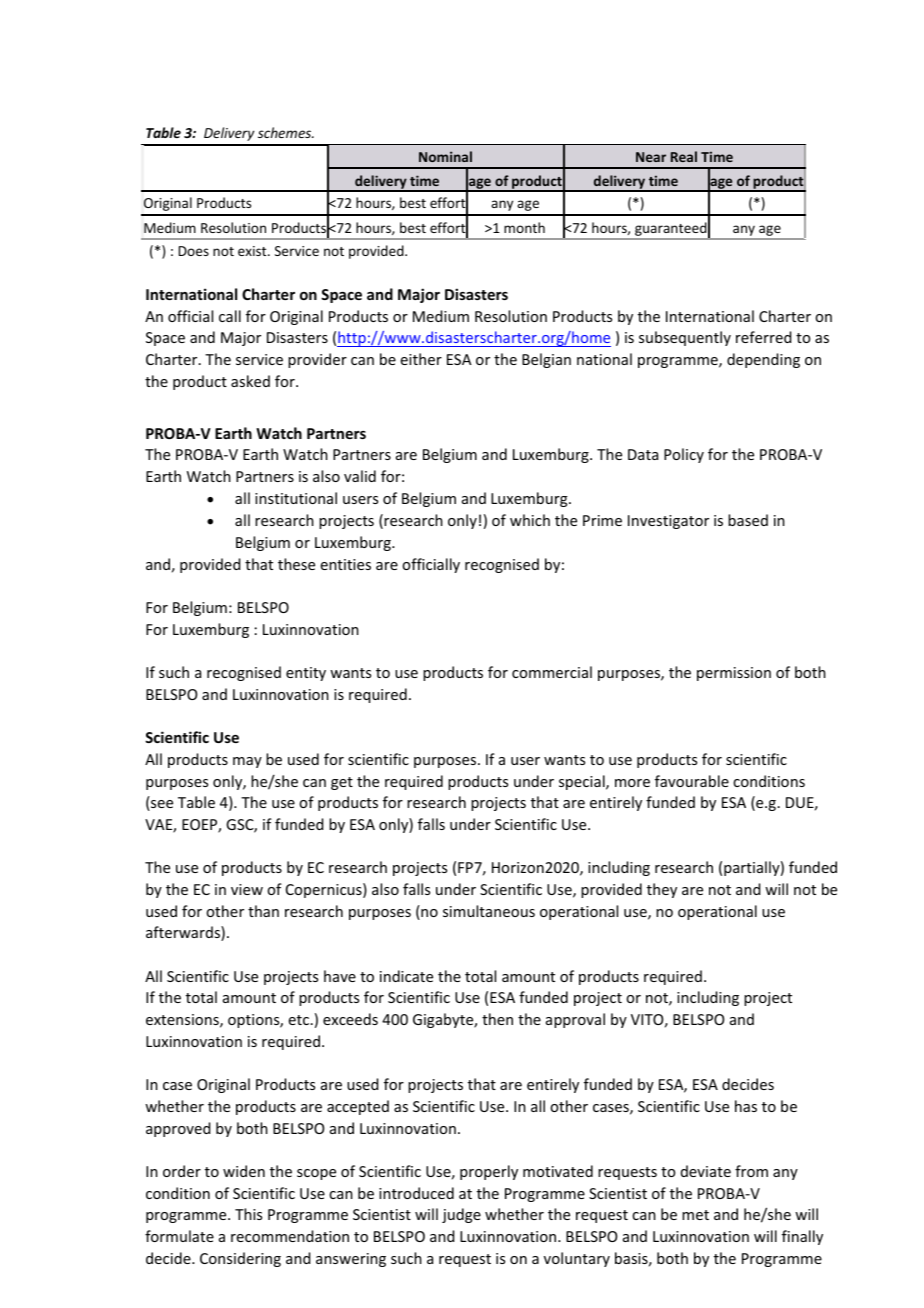 This screenshot has width=924, height=1308. What do you see at coordinates (263, 911) in the screenshot?
I see `than` at bounding box center [263, 911].
